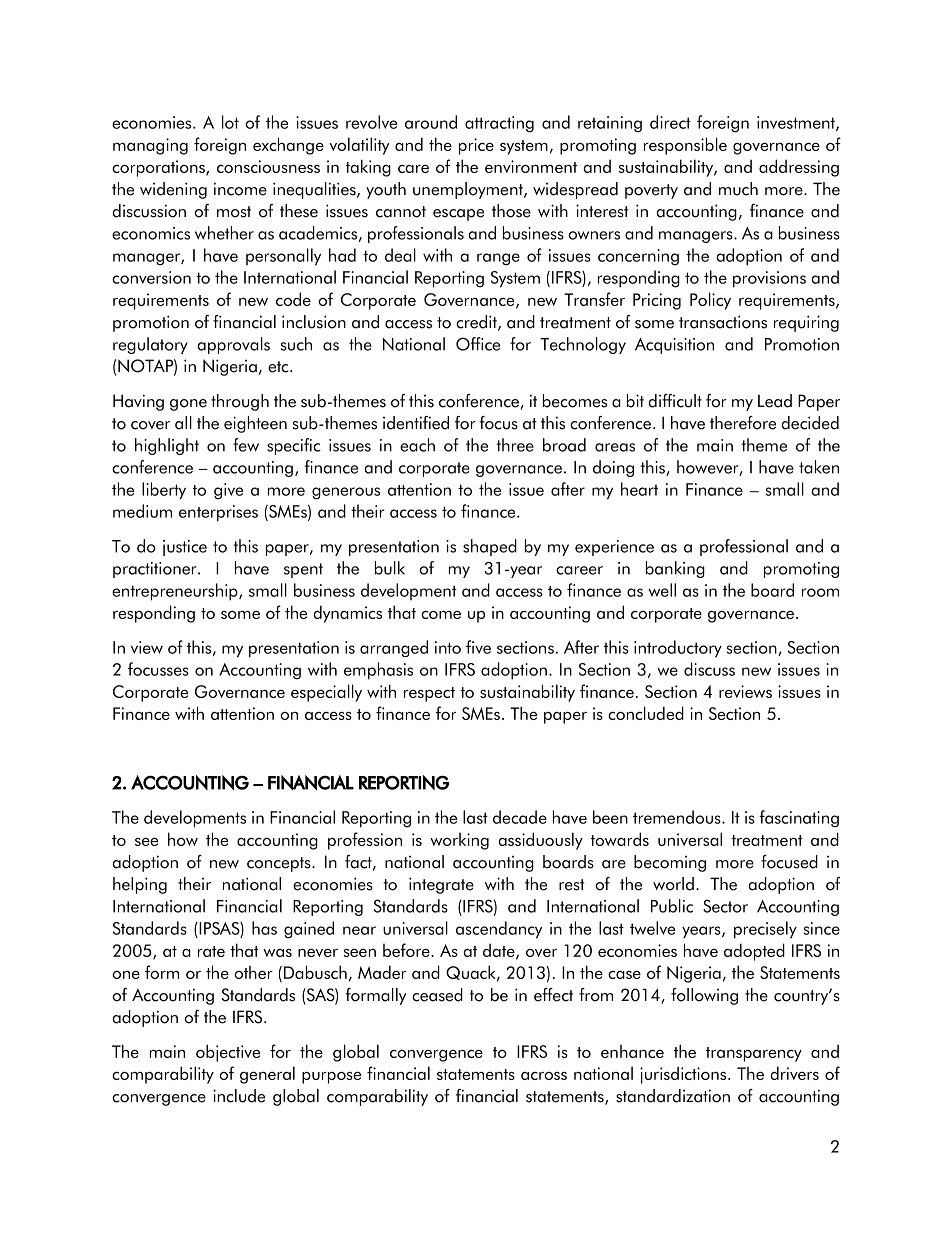 Image resolution: width=952 pixels, height=1233 pixels. Describe the element at coordinates (743, 423) in the screenshot. I see `therefore` at that location.
